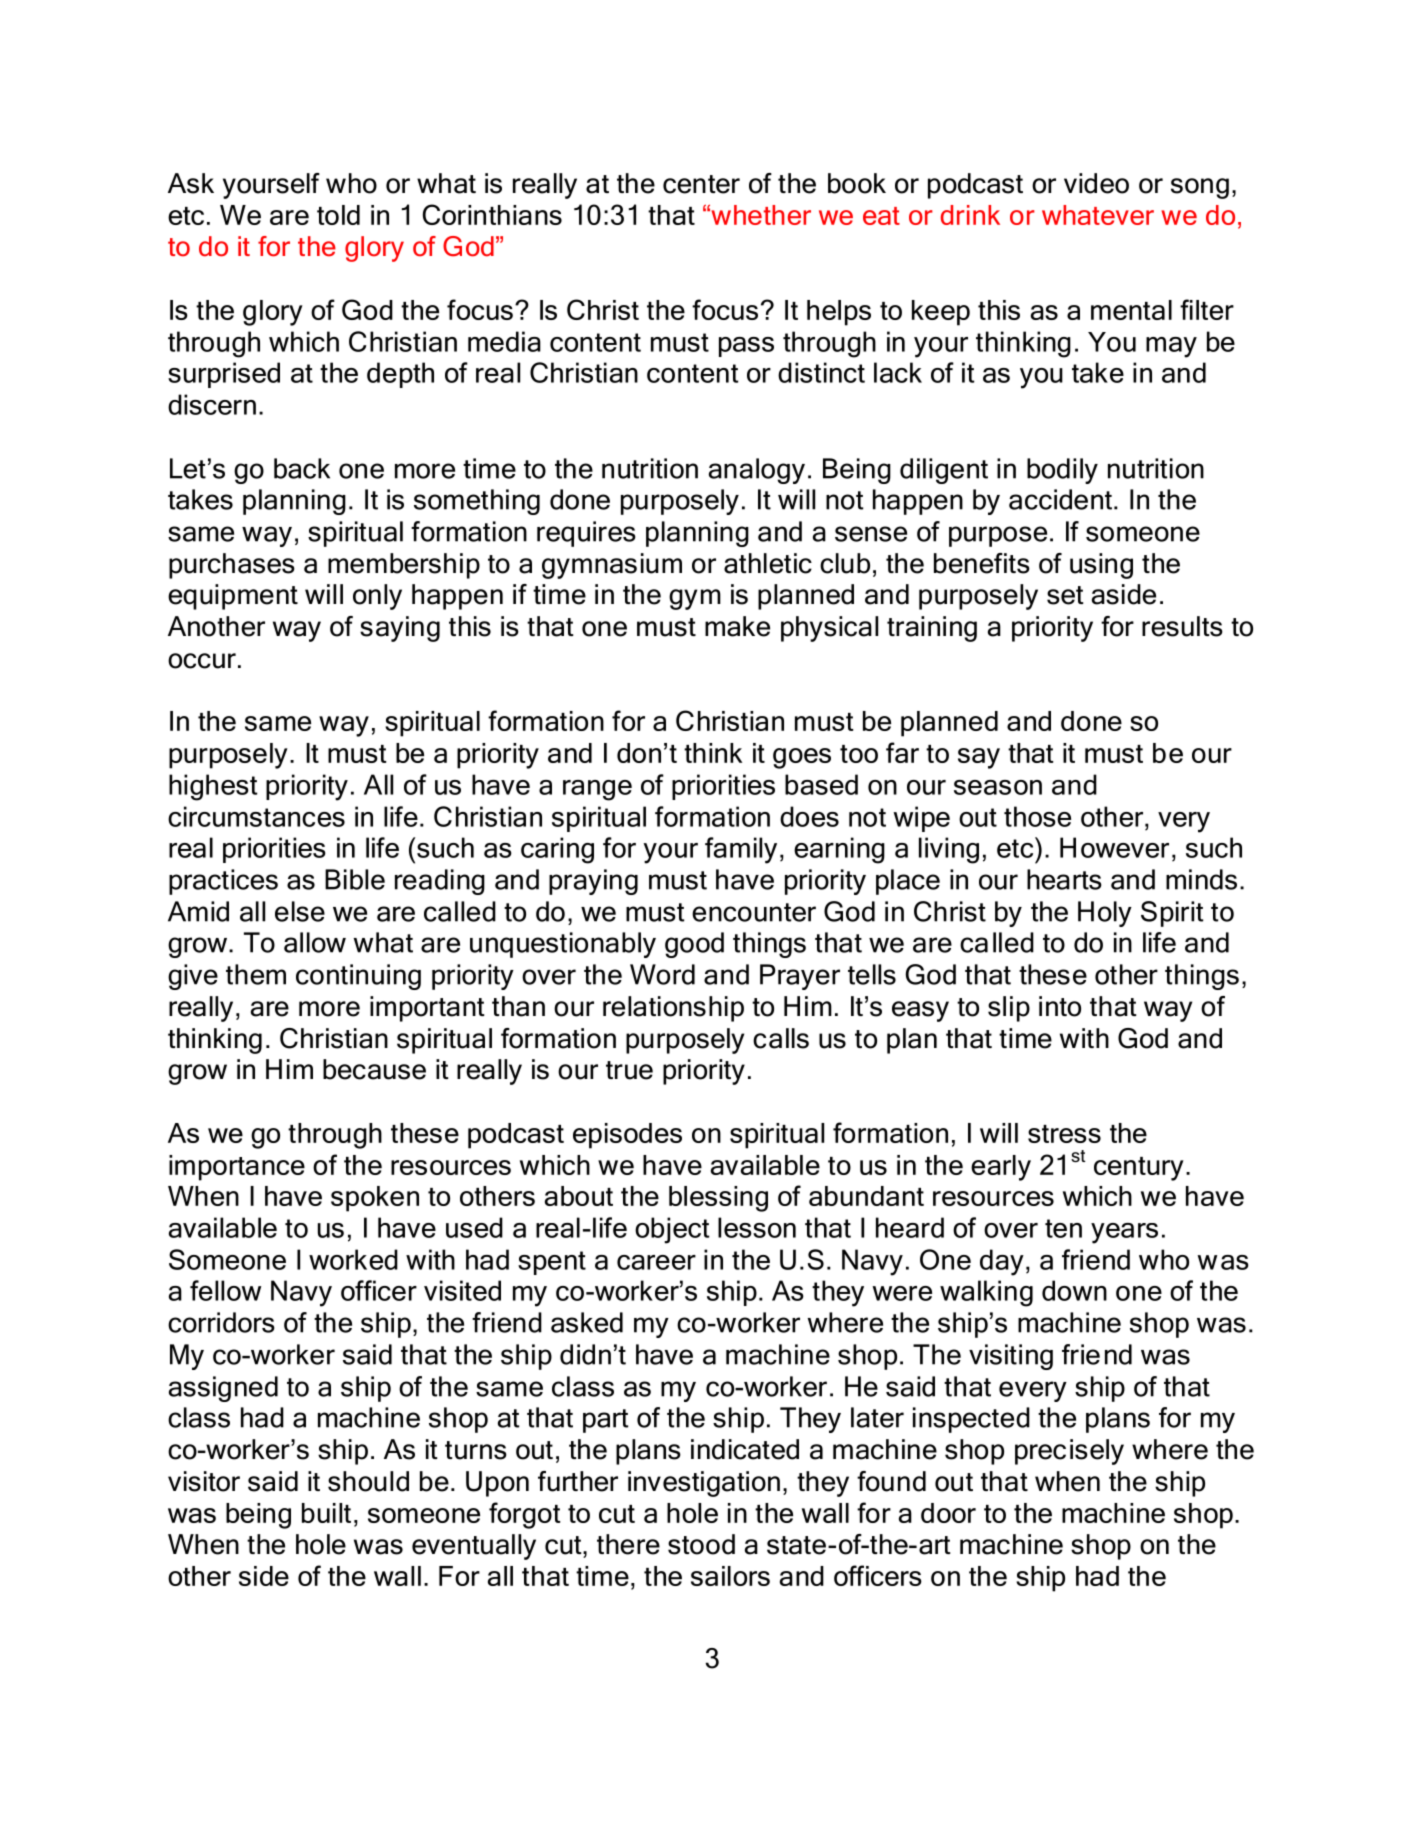  I want to click on built, so click(326, 1513).
